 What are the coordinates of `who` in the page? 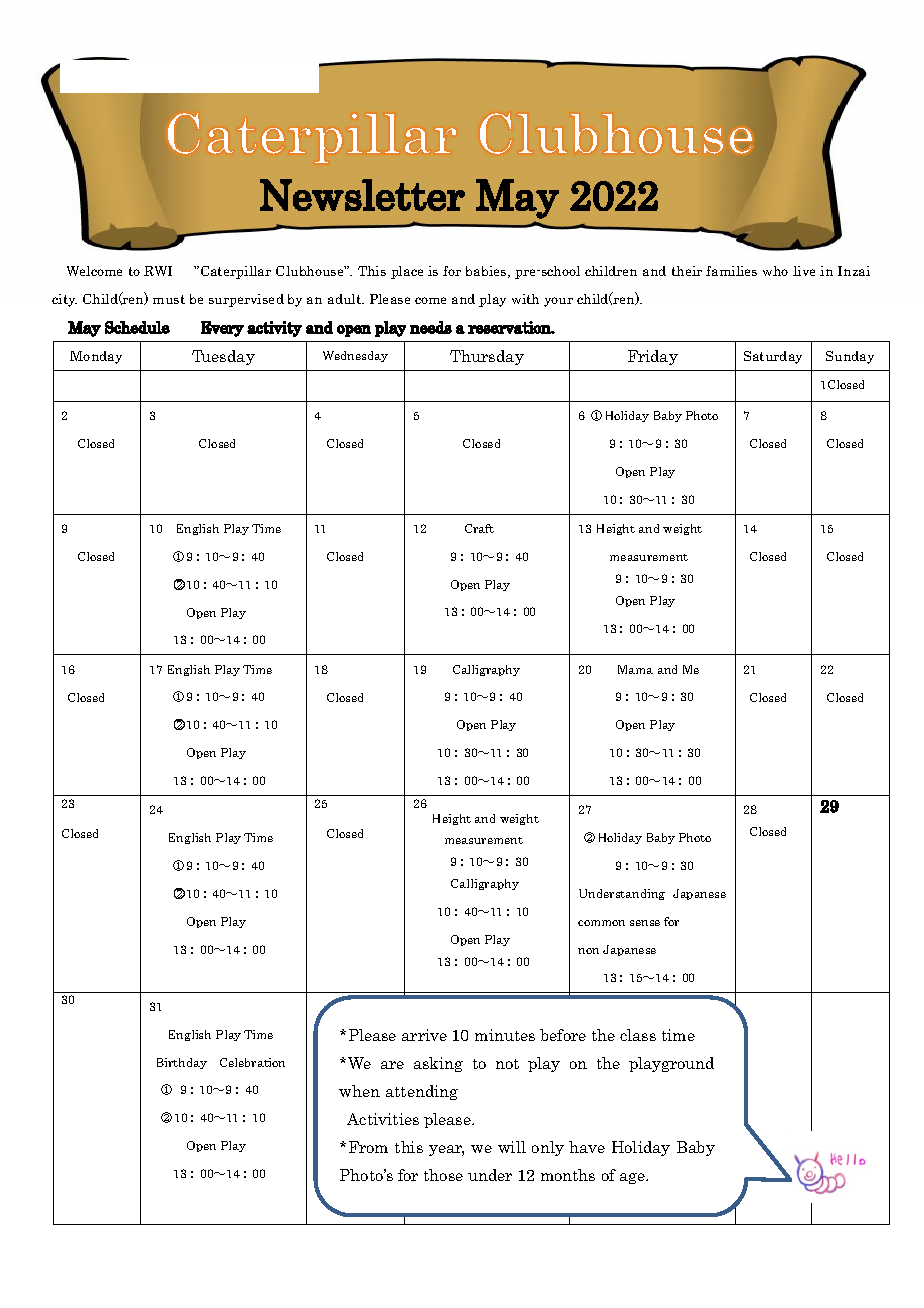 It's located at (775, 271).
